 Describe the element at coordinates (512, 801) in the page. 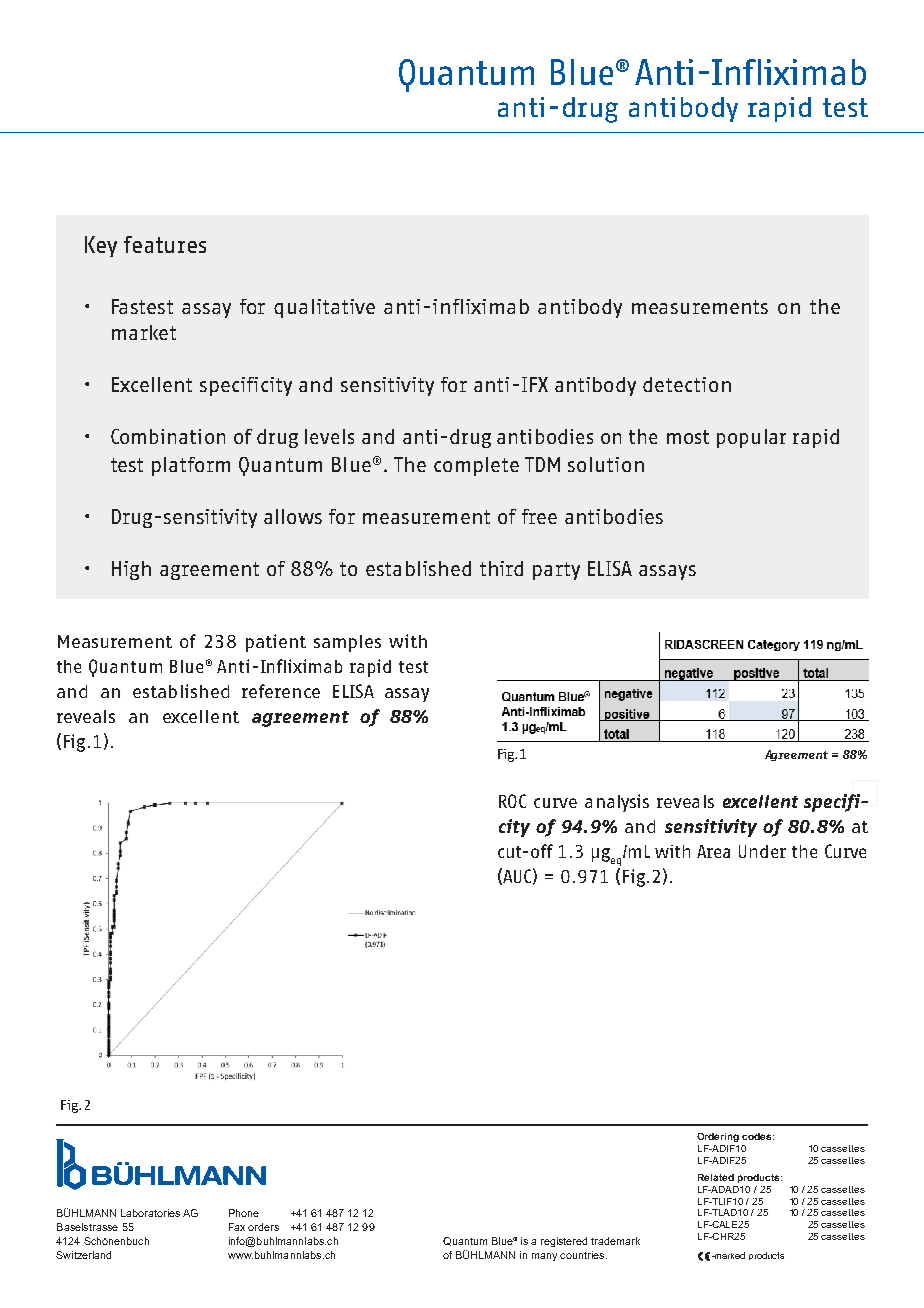

I see `ROC` at that location.
